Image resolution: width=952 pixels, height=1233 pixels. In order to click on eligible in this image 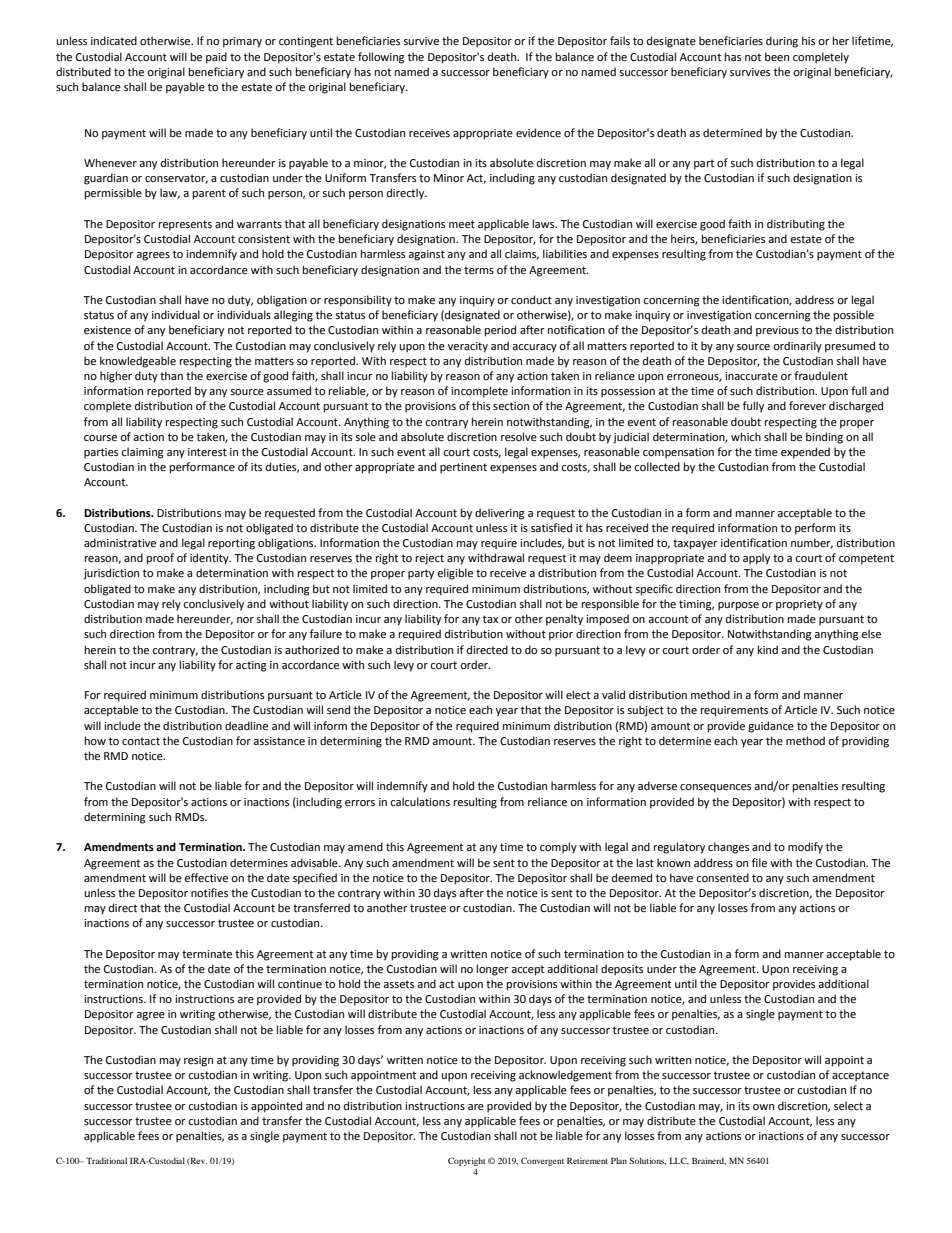, I will do `click(455, 574)`.
